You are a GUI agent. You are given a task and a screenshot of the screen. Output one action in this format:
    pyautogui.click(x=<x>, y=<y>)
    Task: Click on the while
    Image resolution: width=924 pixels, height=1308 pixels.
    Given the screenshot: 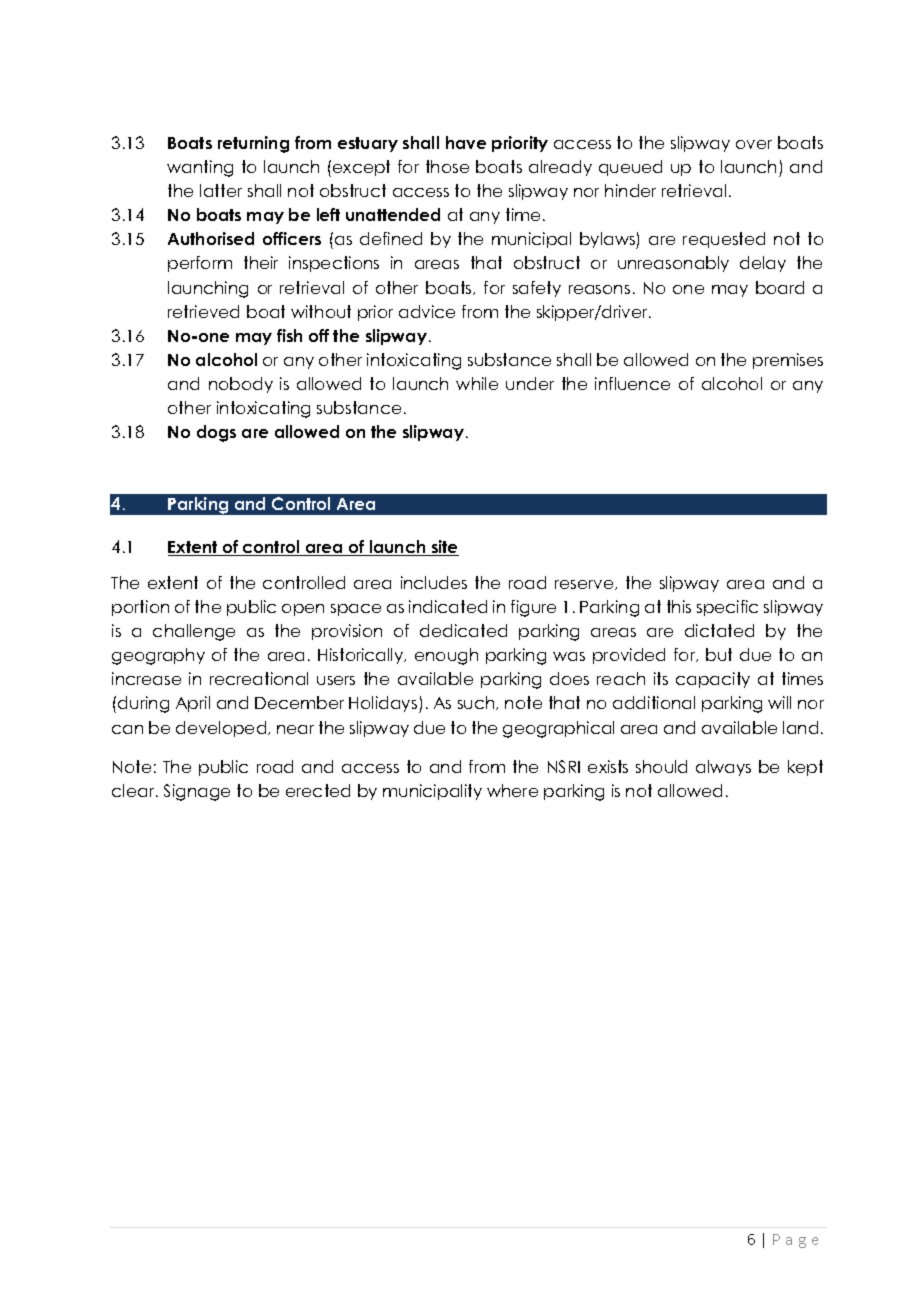 What is the action you would take?
    pyautogui.click(x=477, y=383)
